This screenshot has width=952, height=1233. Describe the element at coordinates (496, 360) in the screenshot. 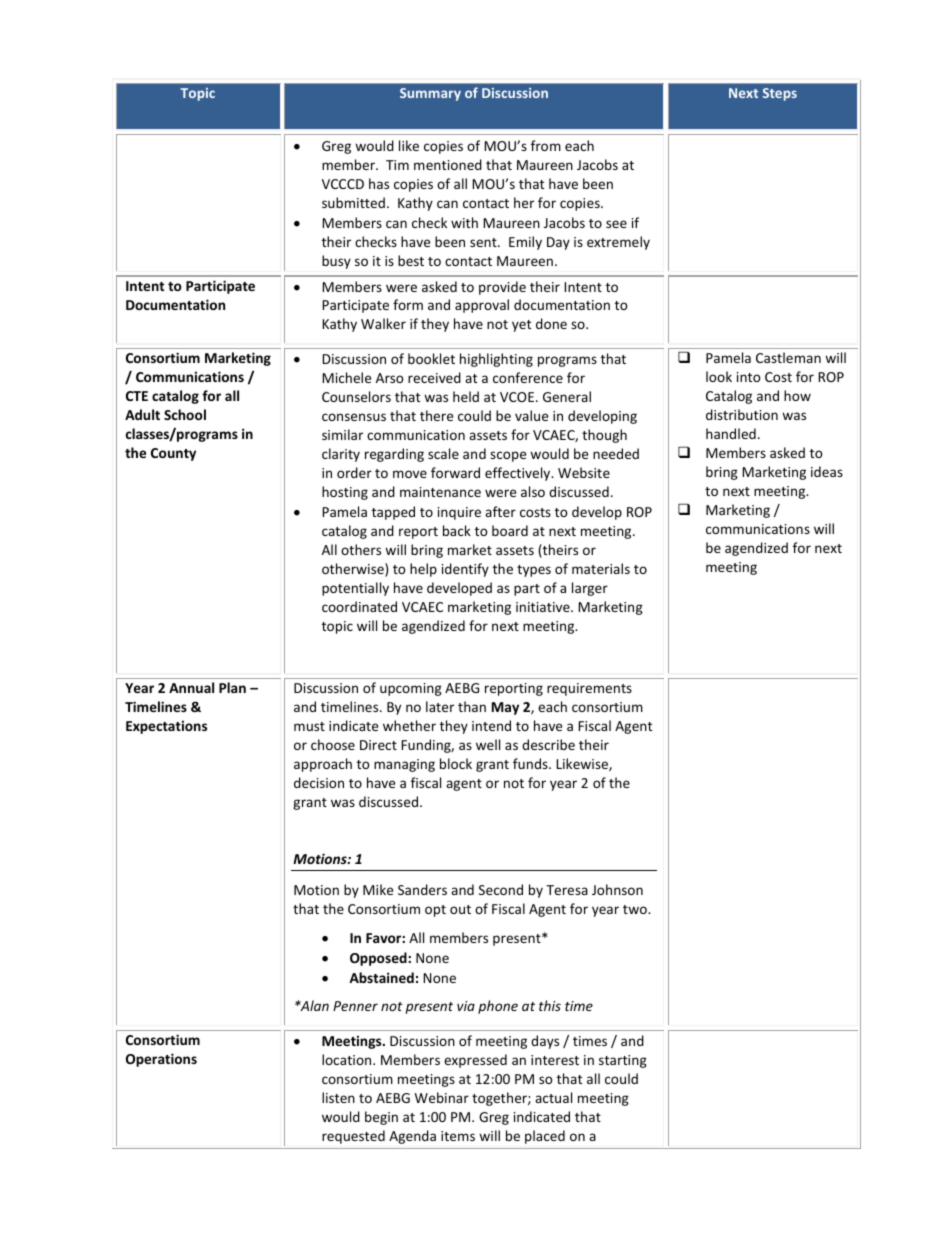

I see `highlighting` at that location.
